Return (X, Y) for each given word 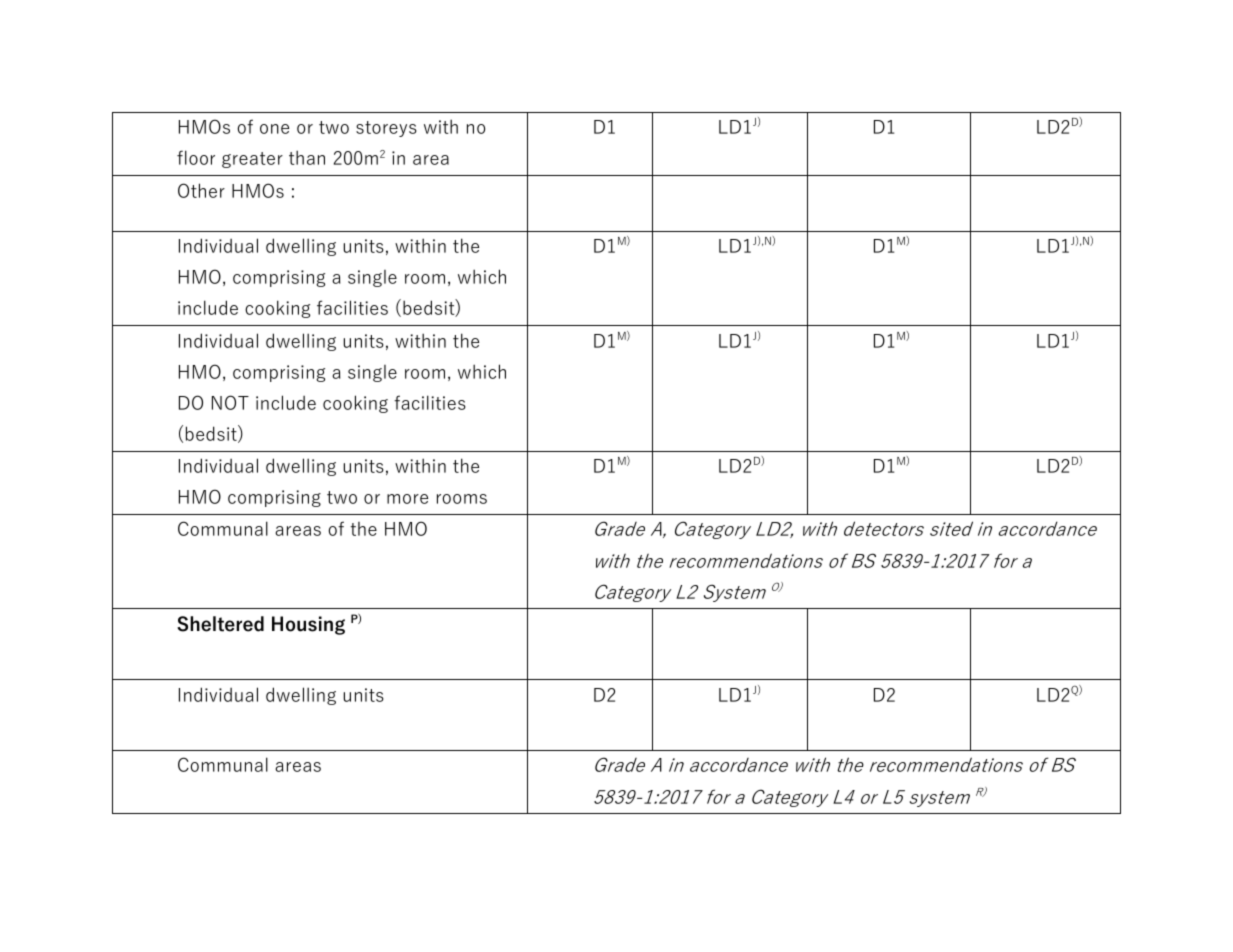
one (274, 129)
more (407, 499)
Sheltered (220, 624)
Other (201, 190)
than (307, 157)
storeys (386, 129)
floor (196, 157)
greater (252, 160)
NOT (230, 402)
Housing (308, 625)
